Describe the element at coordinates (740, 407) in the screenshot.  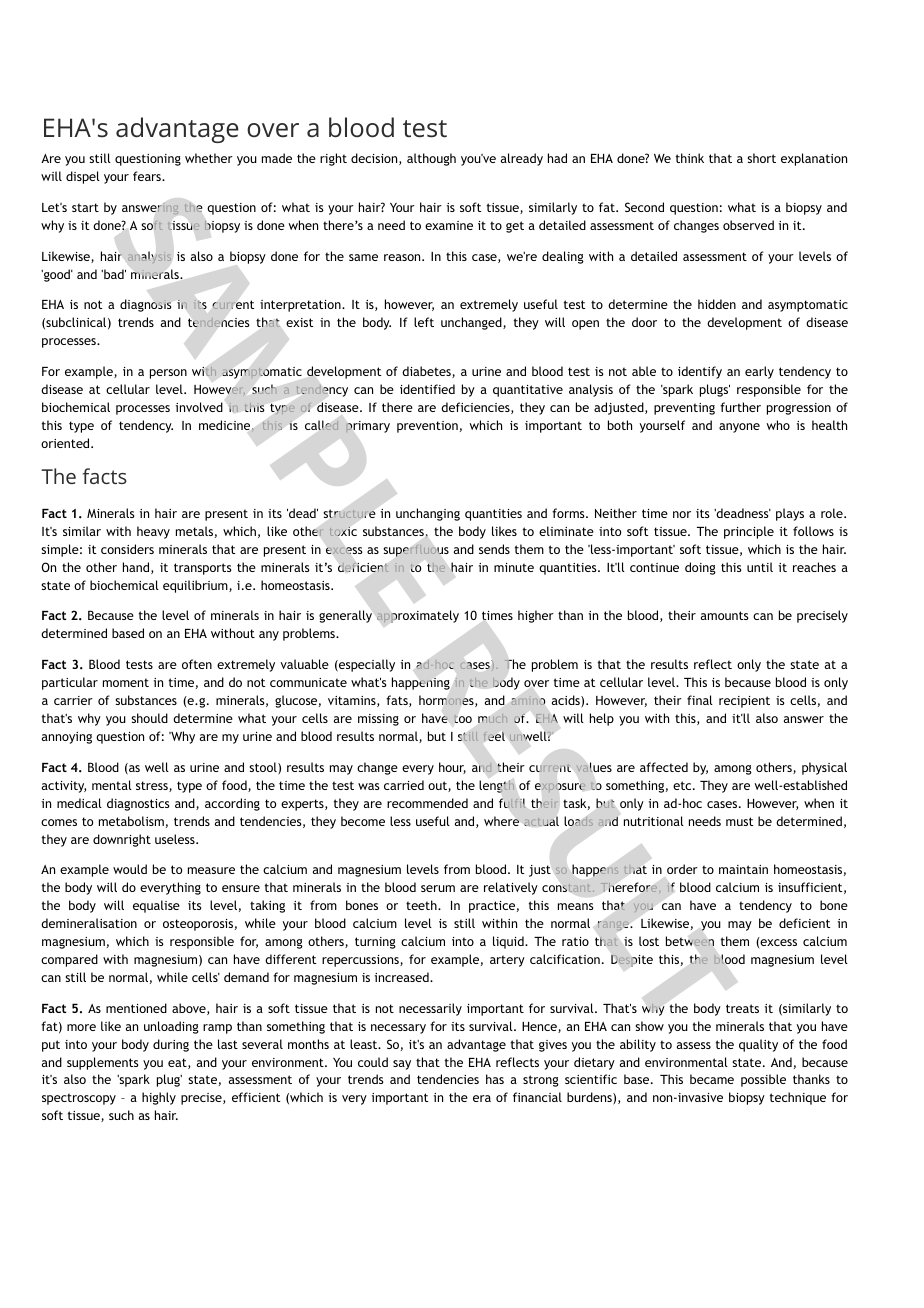
I see `further` at that location.
